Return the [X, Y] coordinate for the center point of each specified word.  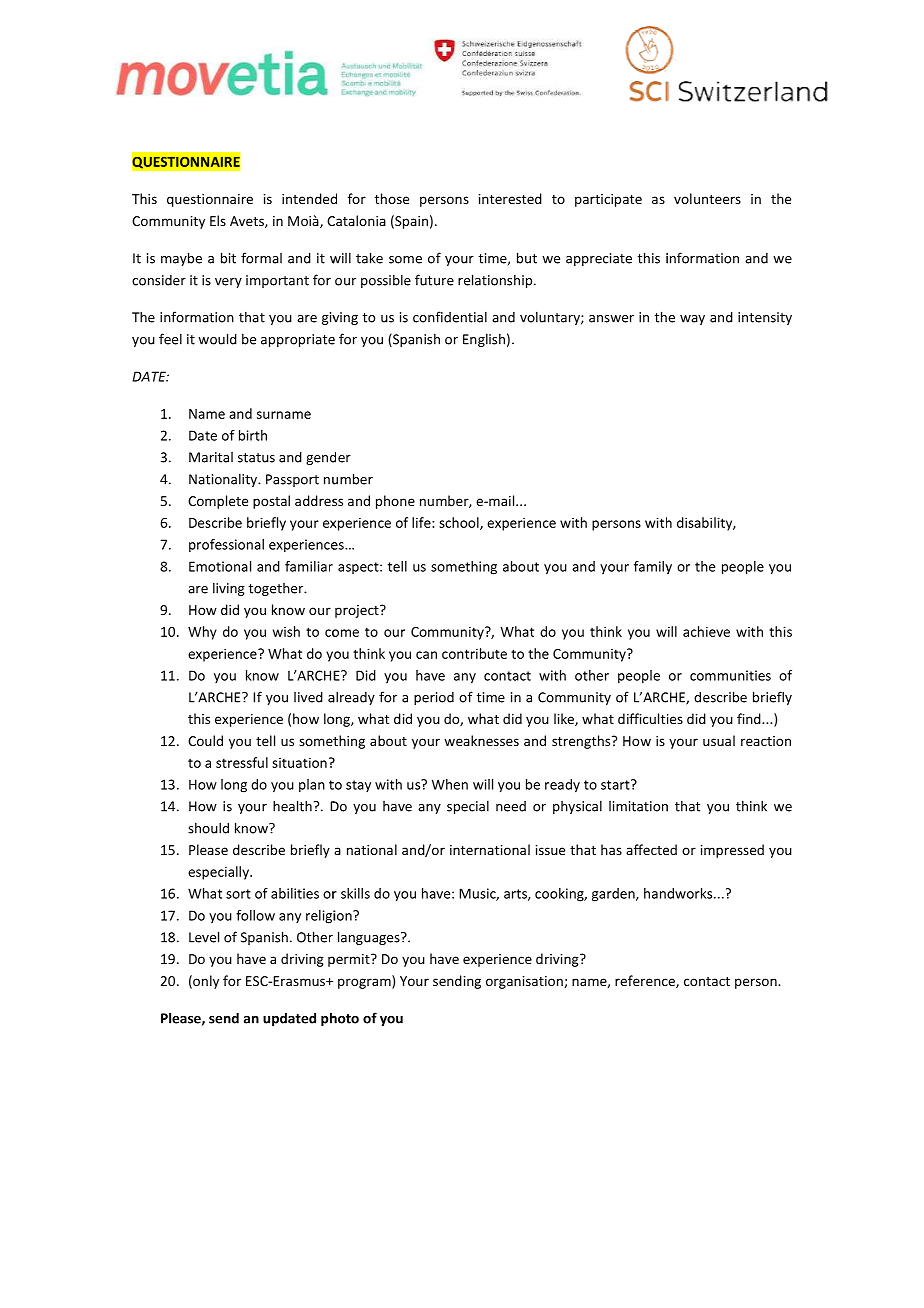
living [229, 589]
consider [159, 280]
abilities [295, 893]
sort [238, 894]
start [616, 784]
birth [253, 435]
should [208, 828]
